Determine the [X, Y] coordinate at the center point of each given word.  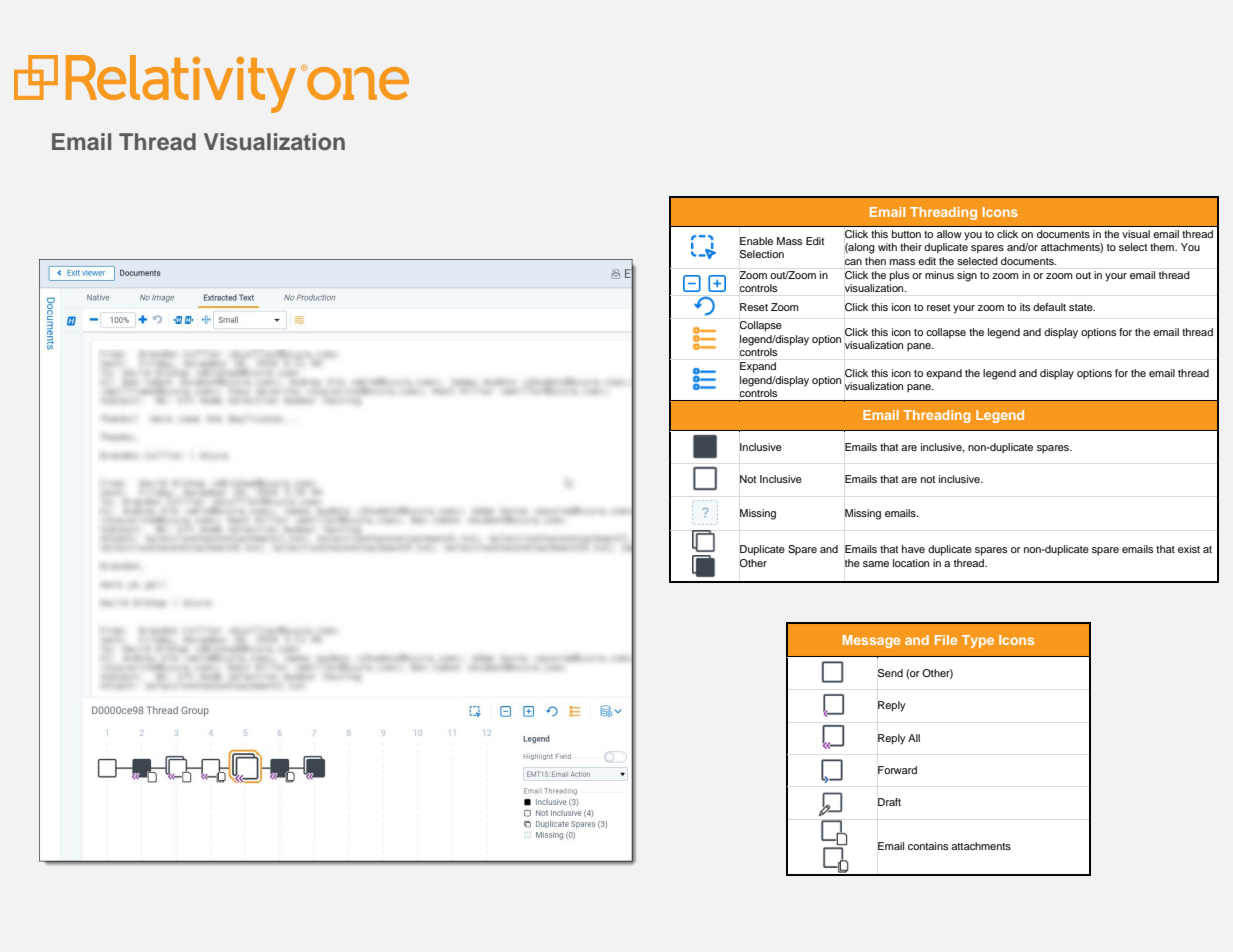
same [876, 564]
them [1163, 247]
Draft [889, 802]
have [913, 549]
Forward [897, 770]
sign [967, 276]
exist [1189, 549]
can [853, 262]
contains [928, 846]
